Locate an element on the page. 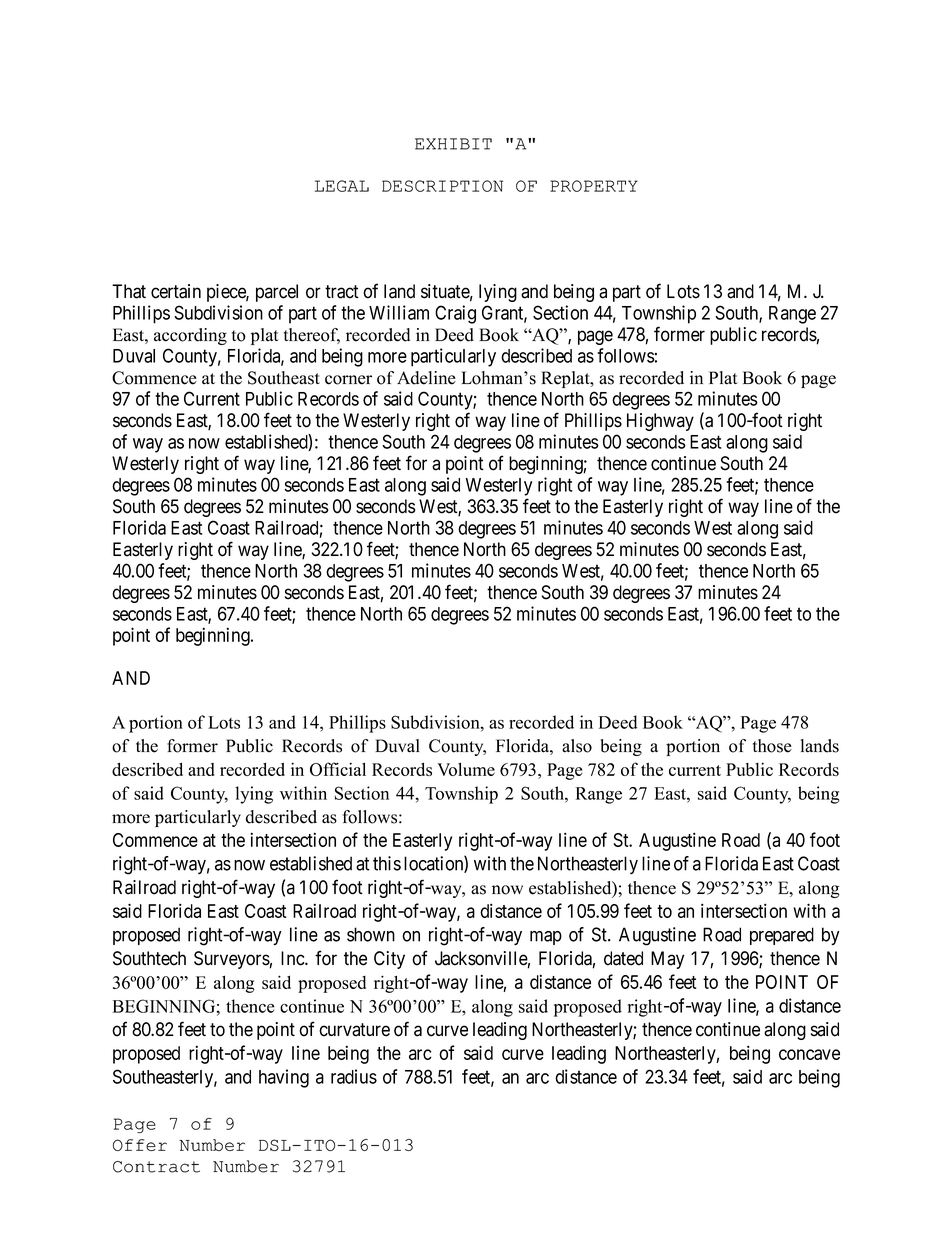 This document has width=952, height=1233. LEGAL is located at coordinates (342, 186).
